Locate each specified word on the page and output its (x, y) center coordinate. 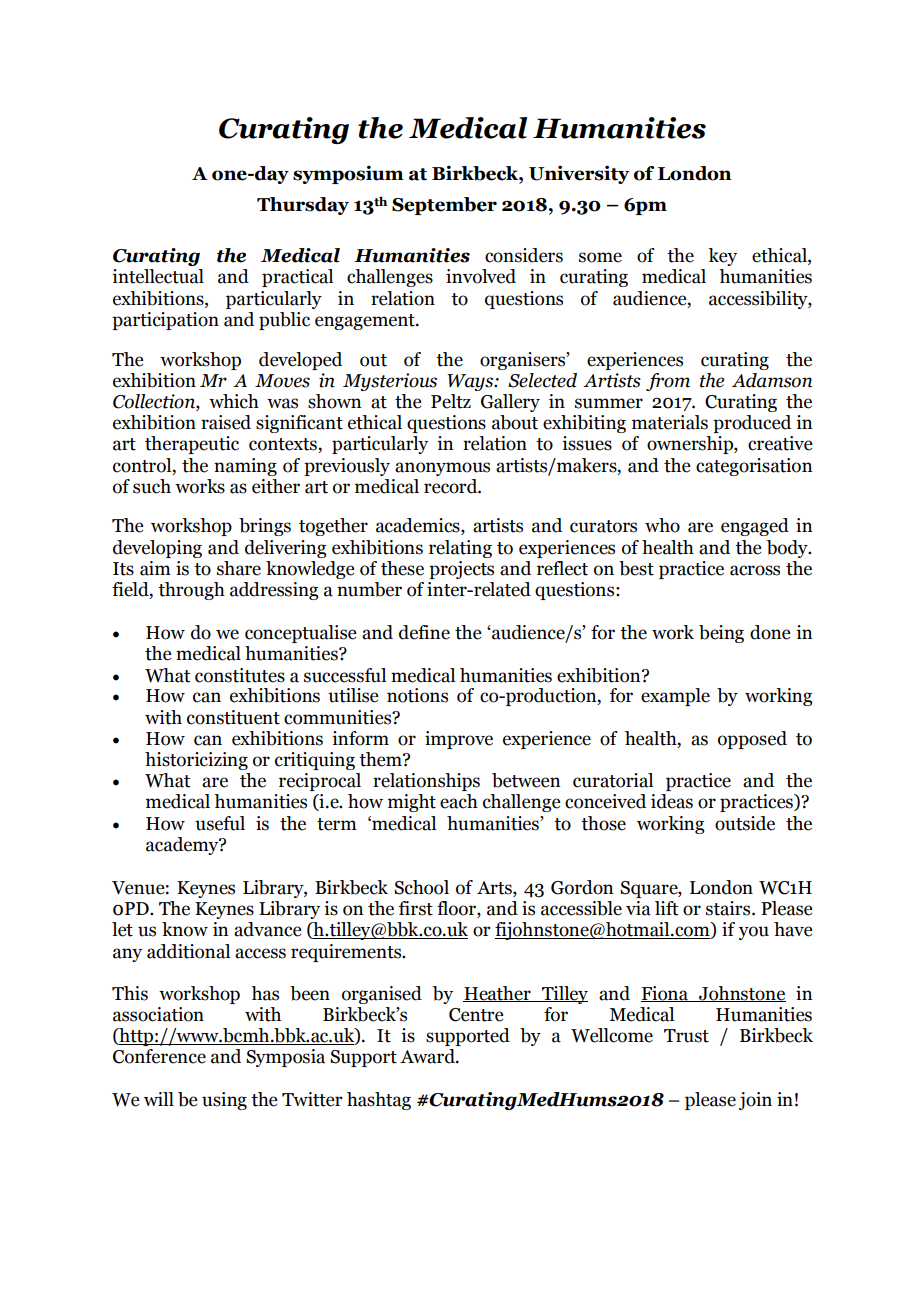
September (444, 206)
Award (428, 1056)
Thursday (303, 206)
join (755, 1101)
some (600, 257)
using (224, 1101)
